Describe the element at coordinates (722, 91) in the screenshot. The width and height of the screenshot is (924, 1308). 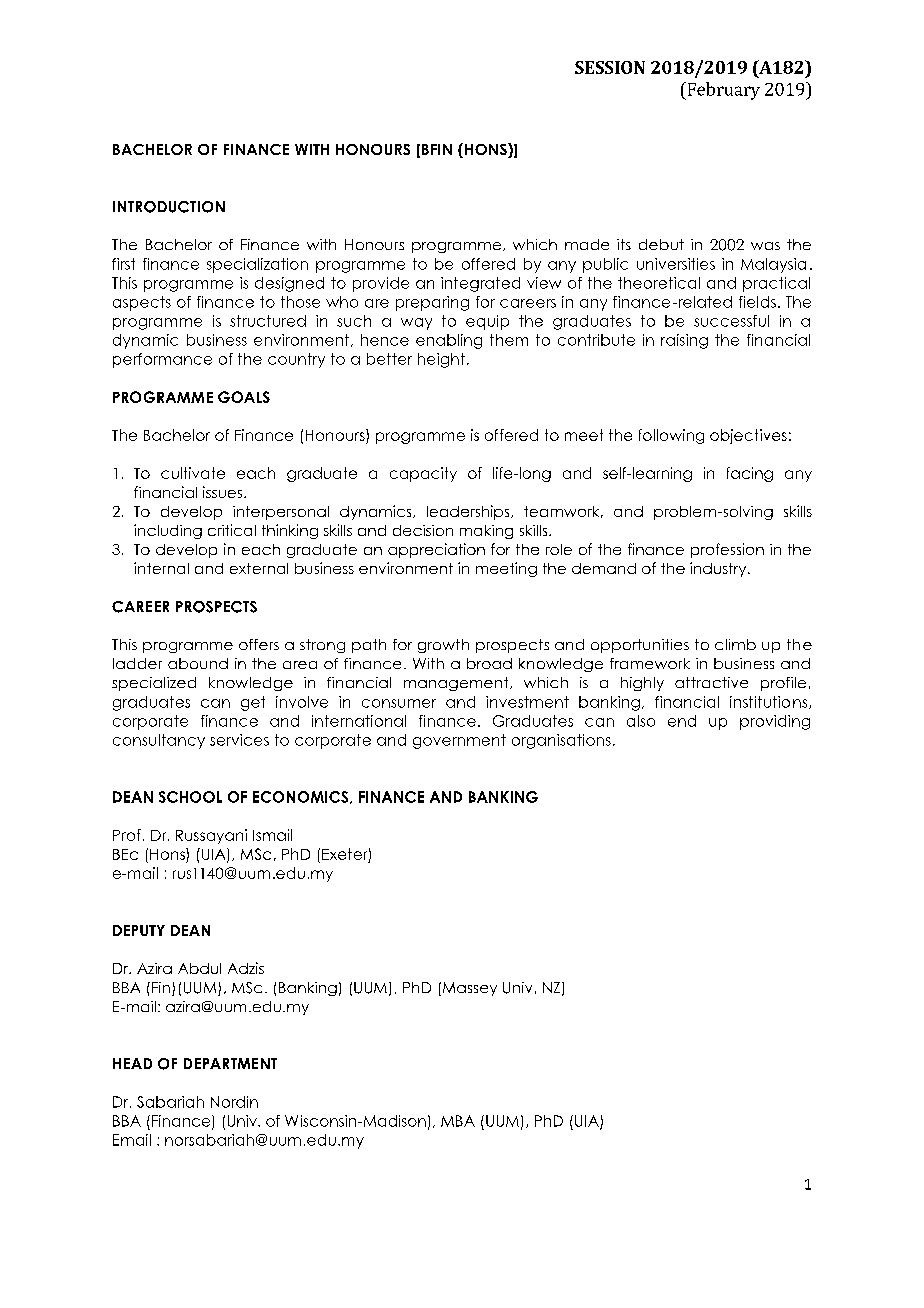
I see `February` at that location.
